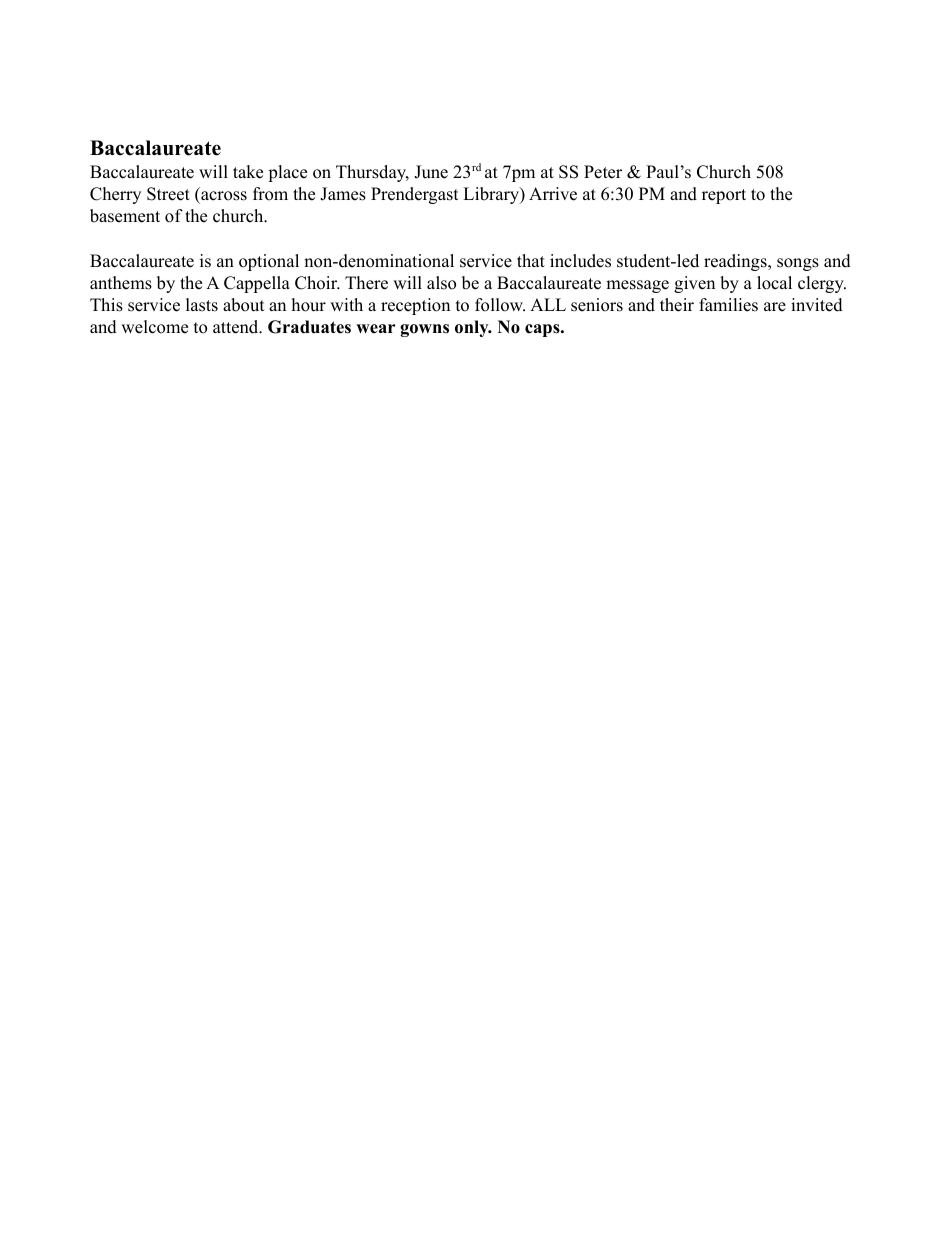 The height and width of the page is (1233, 952). Describe the element at coordinates (202, 305) in the page. I see `lasts` at that location.
